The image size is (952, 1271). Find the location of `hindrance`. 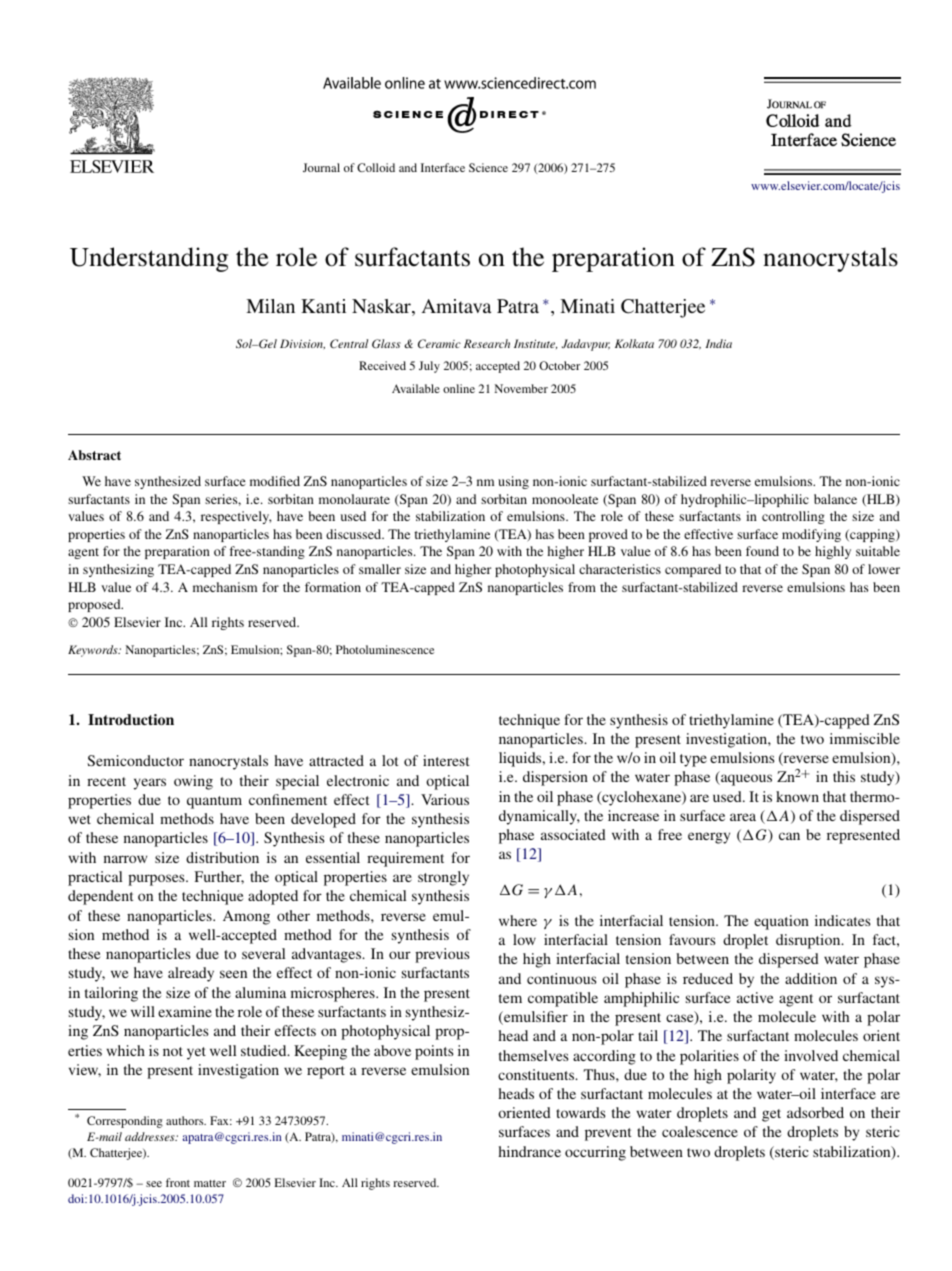

hindrance is located at coordinates (529, 1151).
